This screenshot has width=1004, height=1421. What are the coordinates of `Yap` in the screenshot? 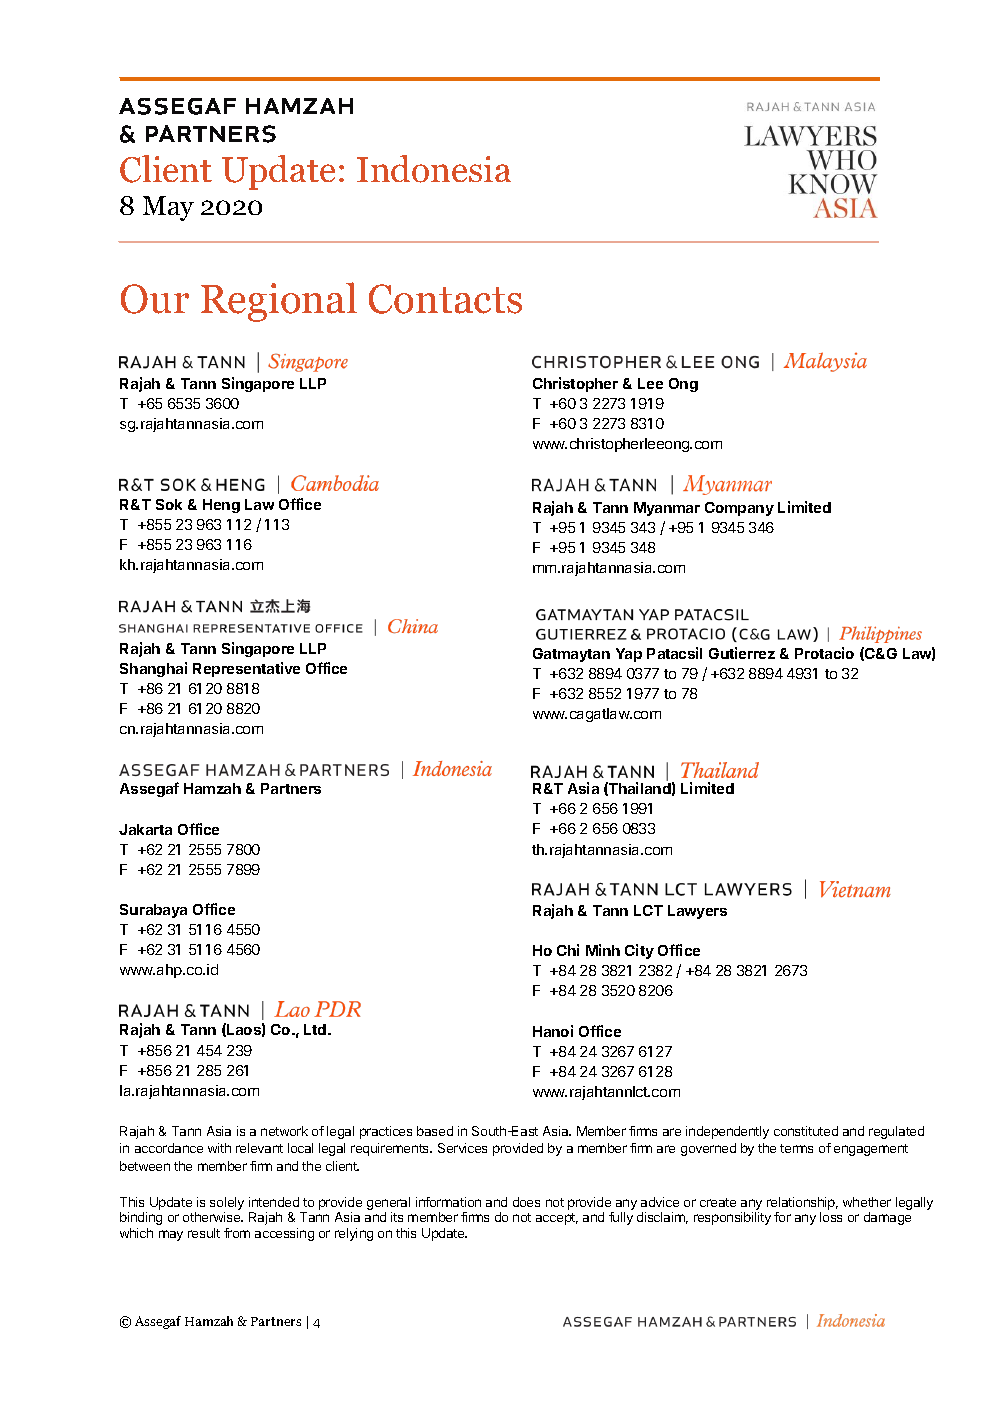 It's located at (629, 655).
